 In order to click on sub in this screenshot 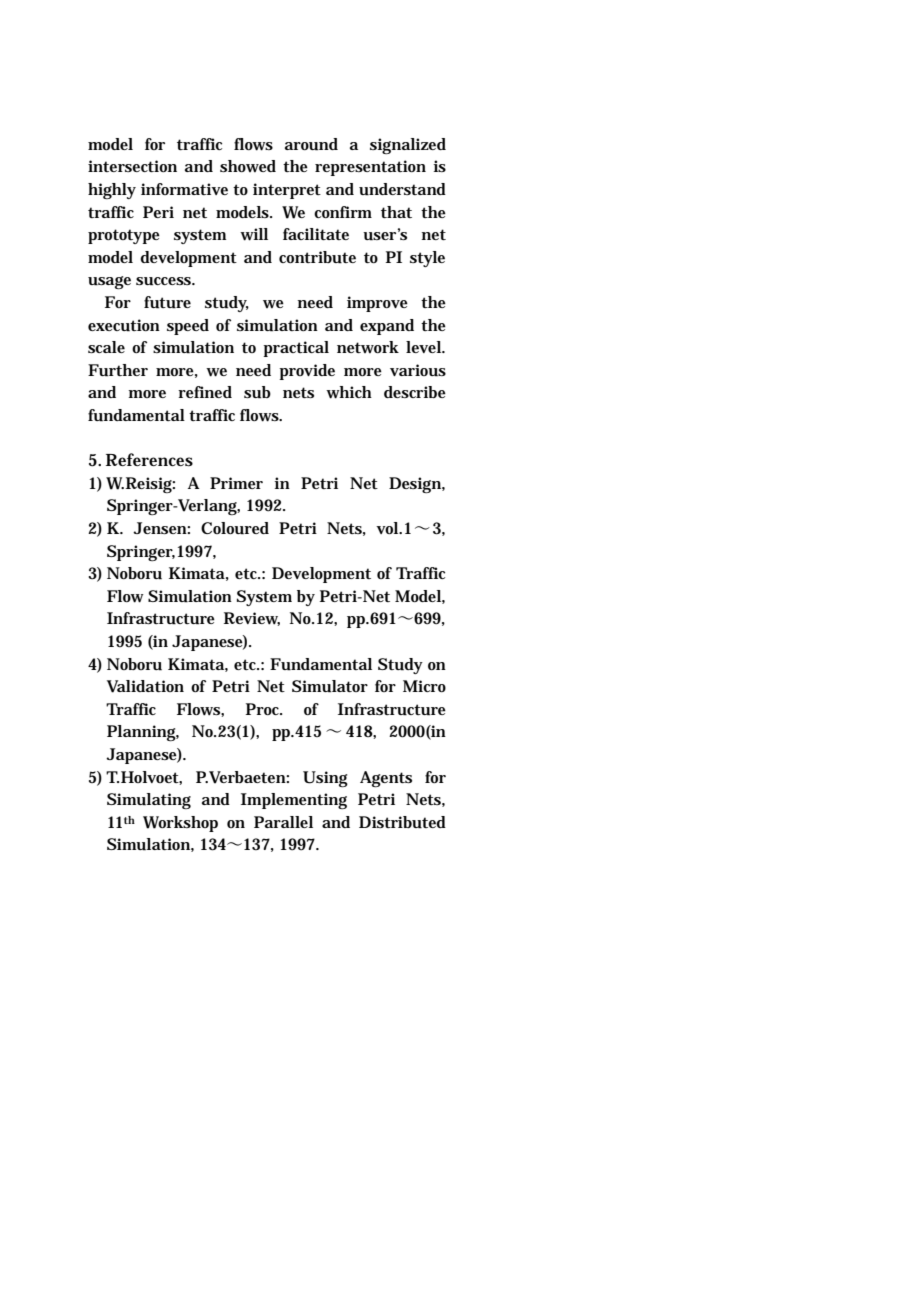, I will do `click(257, 392)`.
